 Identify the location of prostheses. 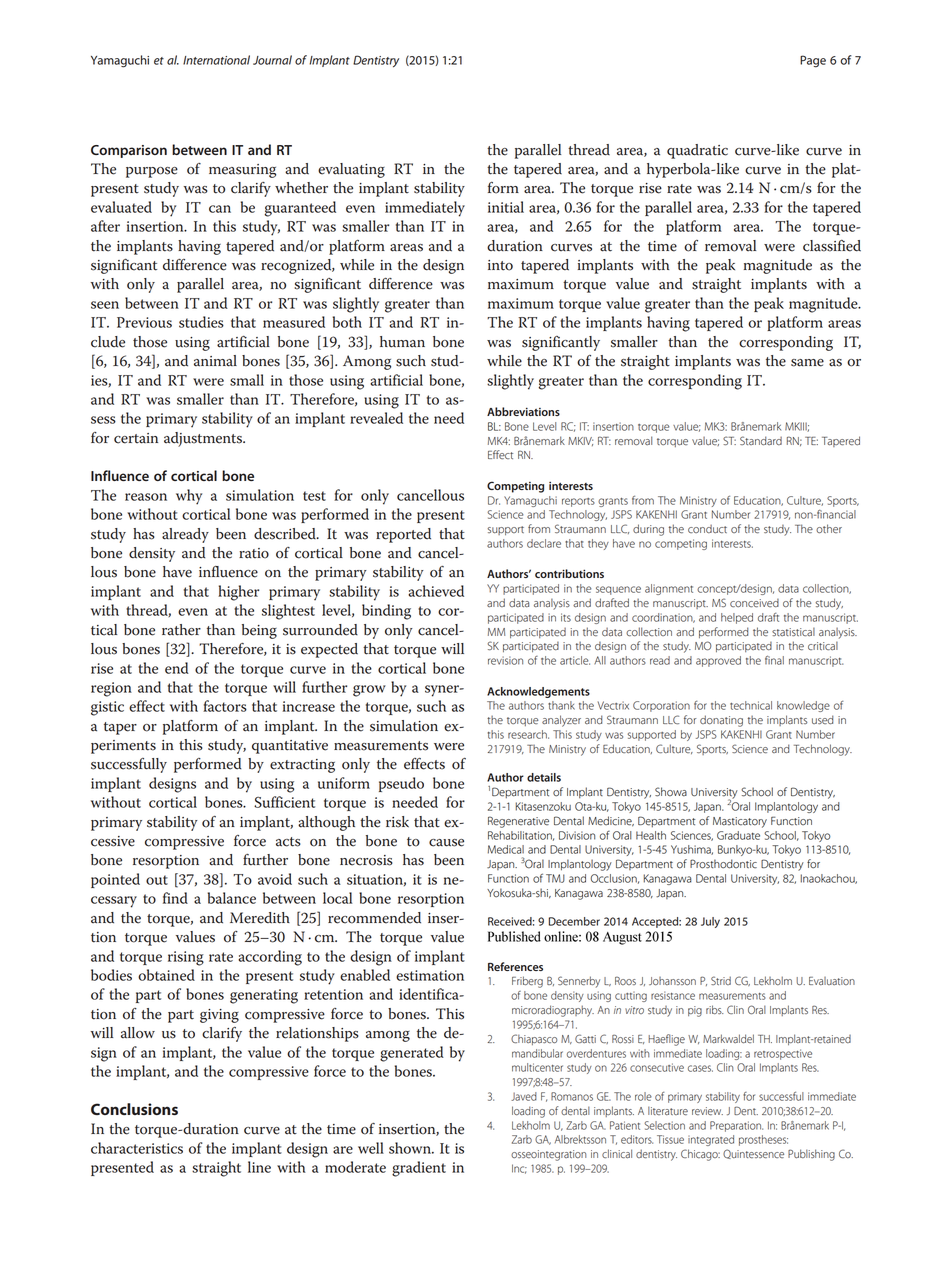
(763, 1140).
